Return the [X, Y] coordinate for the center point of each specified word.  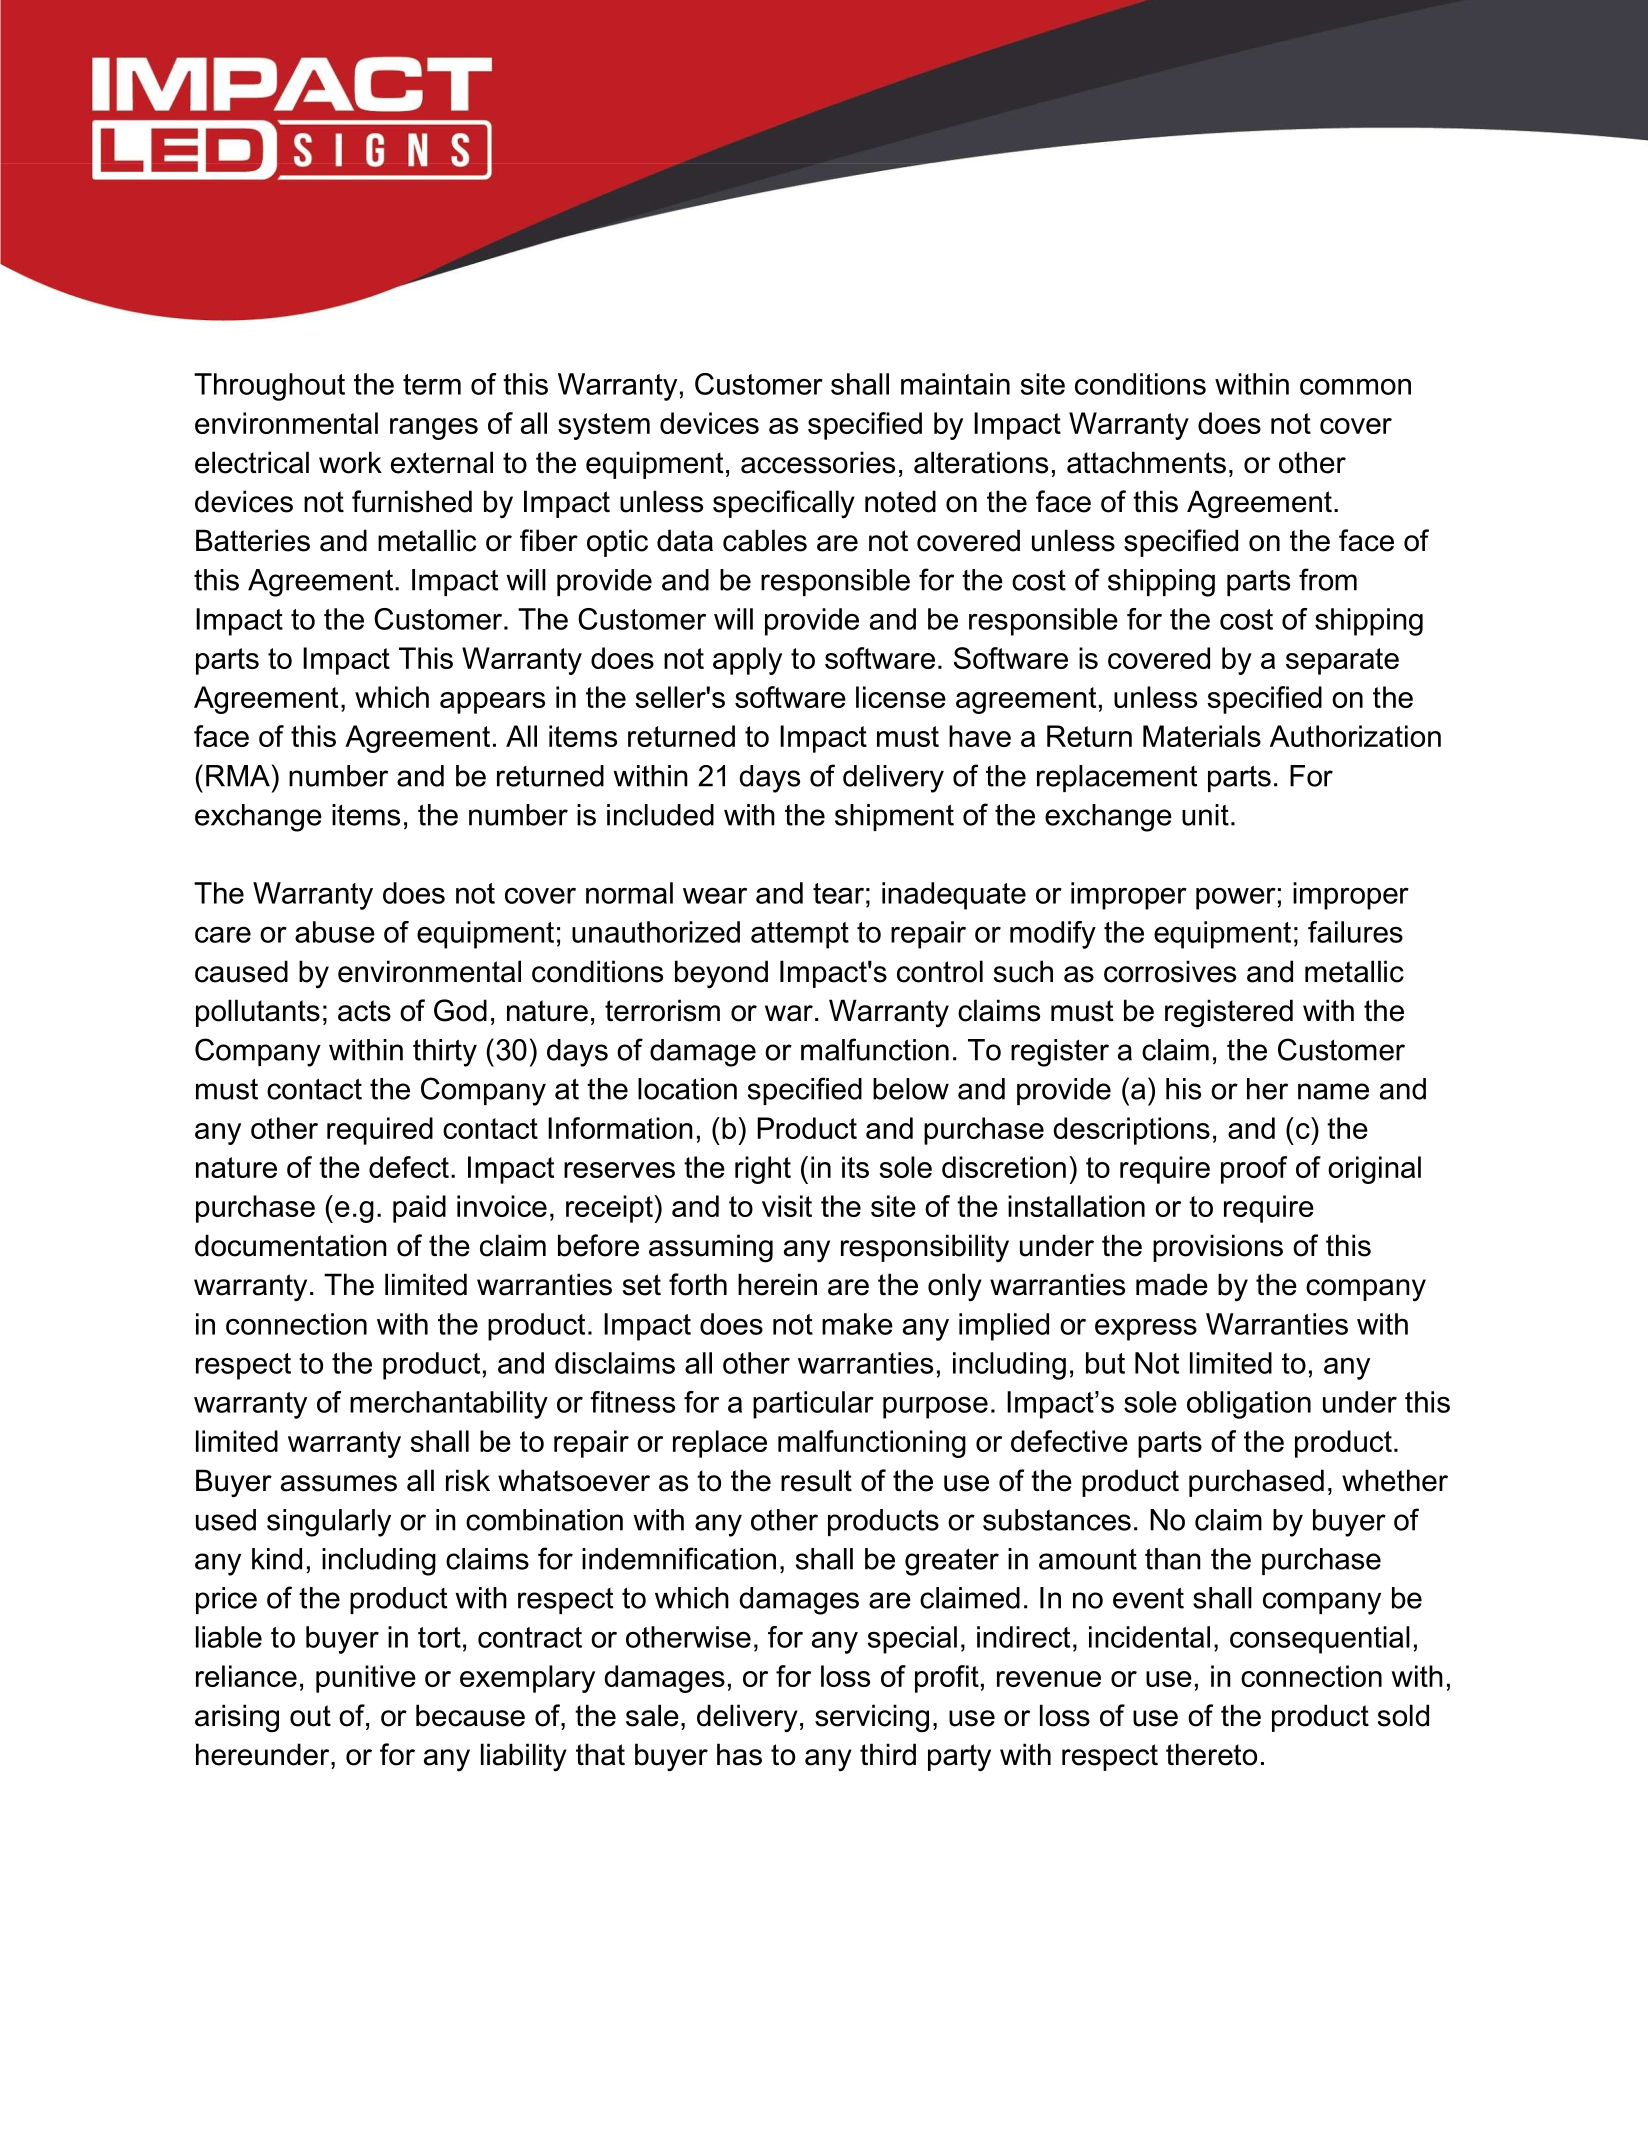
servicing [872, 1718]
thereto [1211, 1754]
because [470, 1715]
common [1355, 386]
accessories [818, 462]
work [350, 462]
